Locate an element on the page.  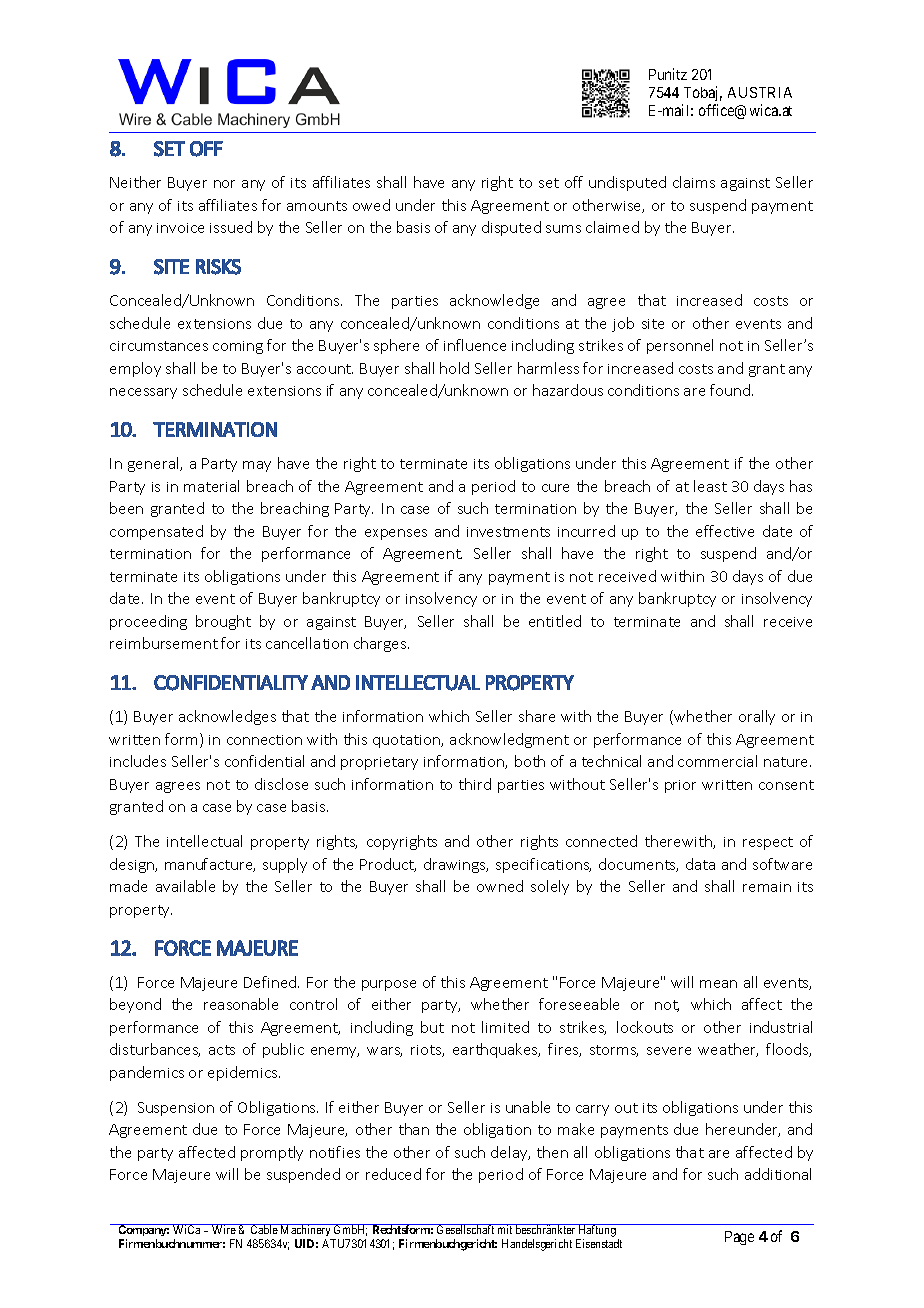
hold is located at coordinates (454, 368).
